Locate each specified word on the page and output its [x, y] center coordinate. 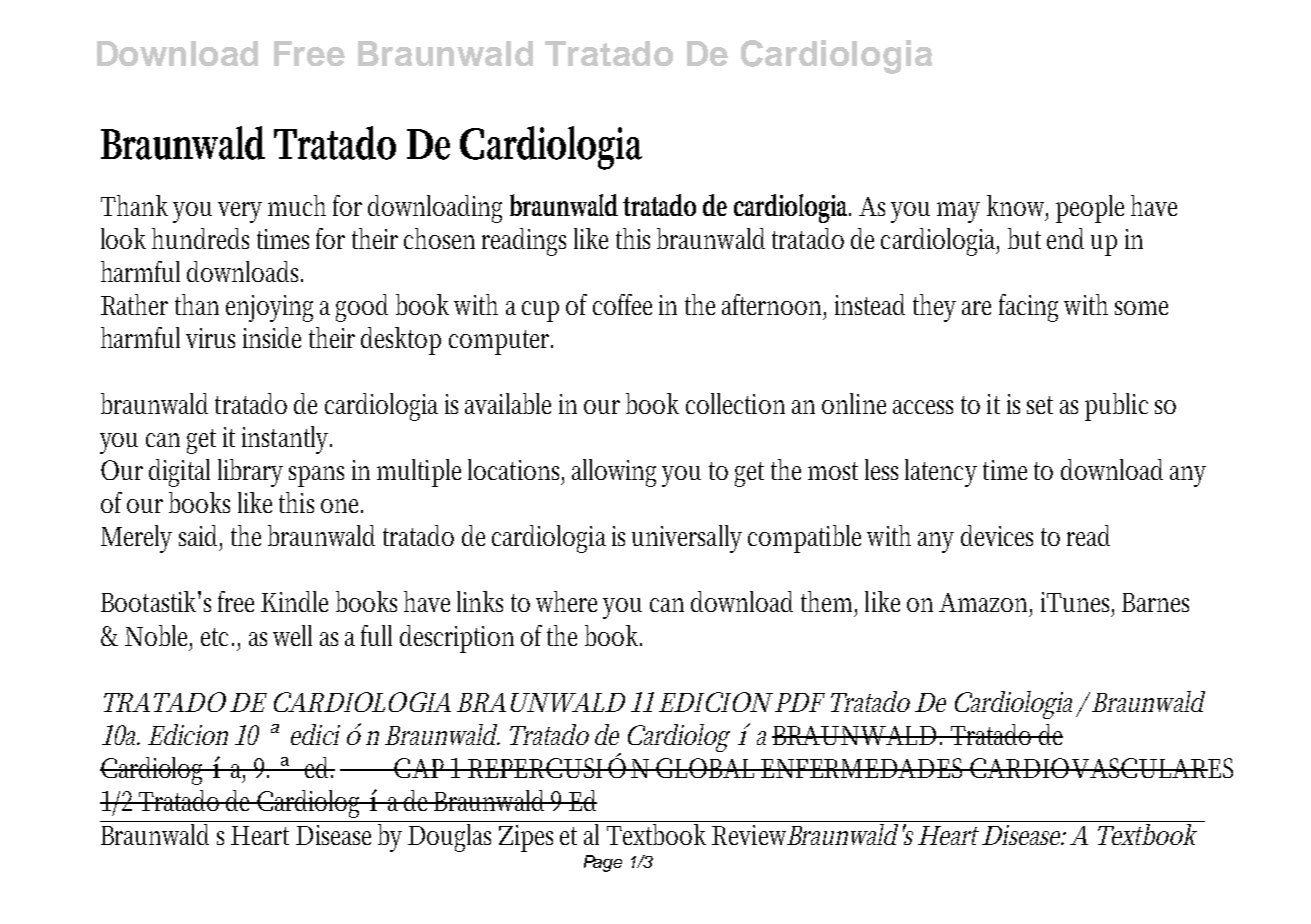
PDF [800, 702]
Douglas [452, 836]
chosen [439, 238]
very [240, 212]
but [1024, 238]
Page [603, 863]
